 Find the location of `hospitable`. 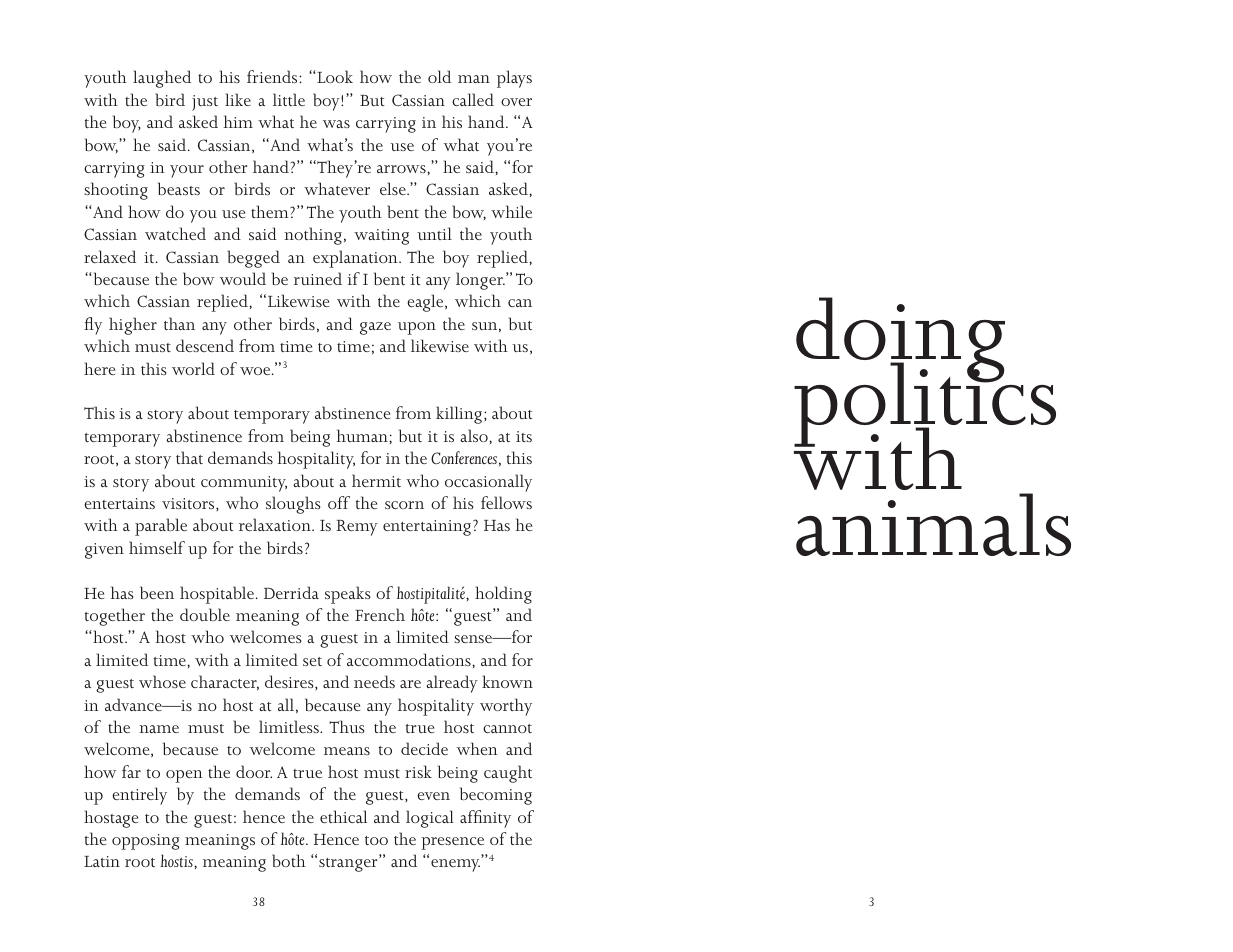

hospitable is located at coordinates (218, 595).
